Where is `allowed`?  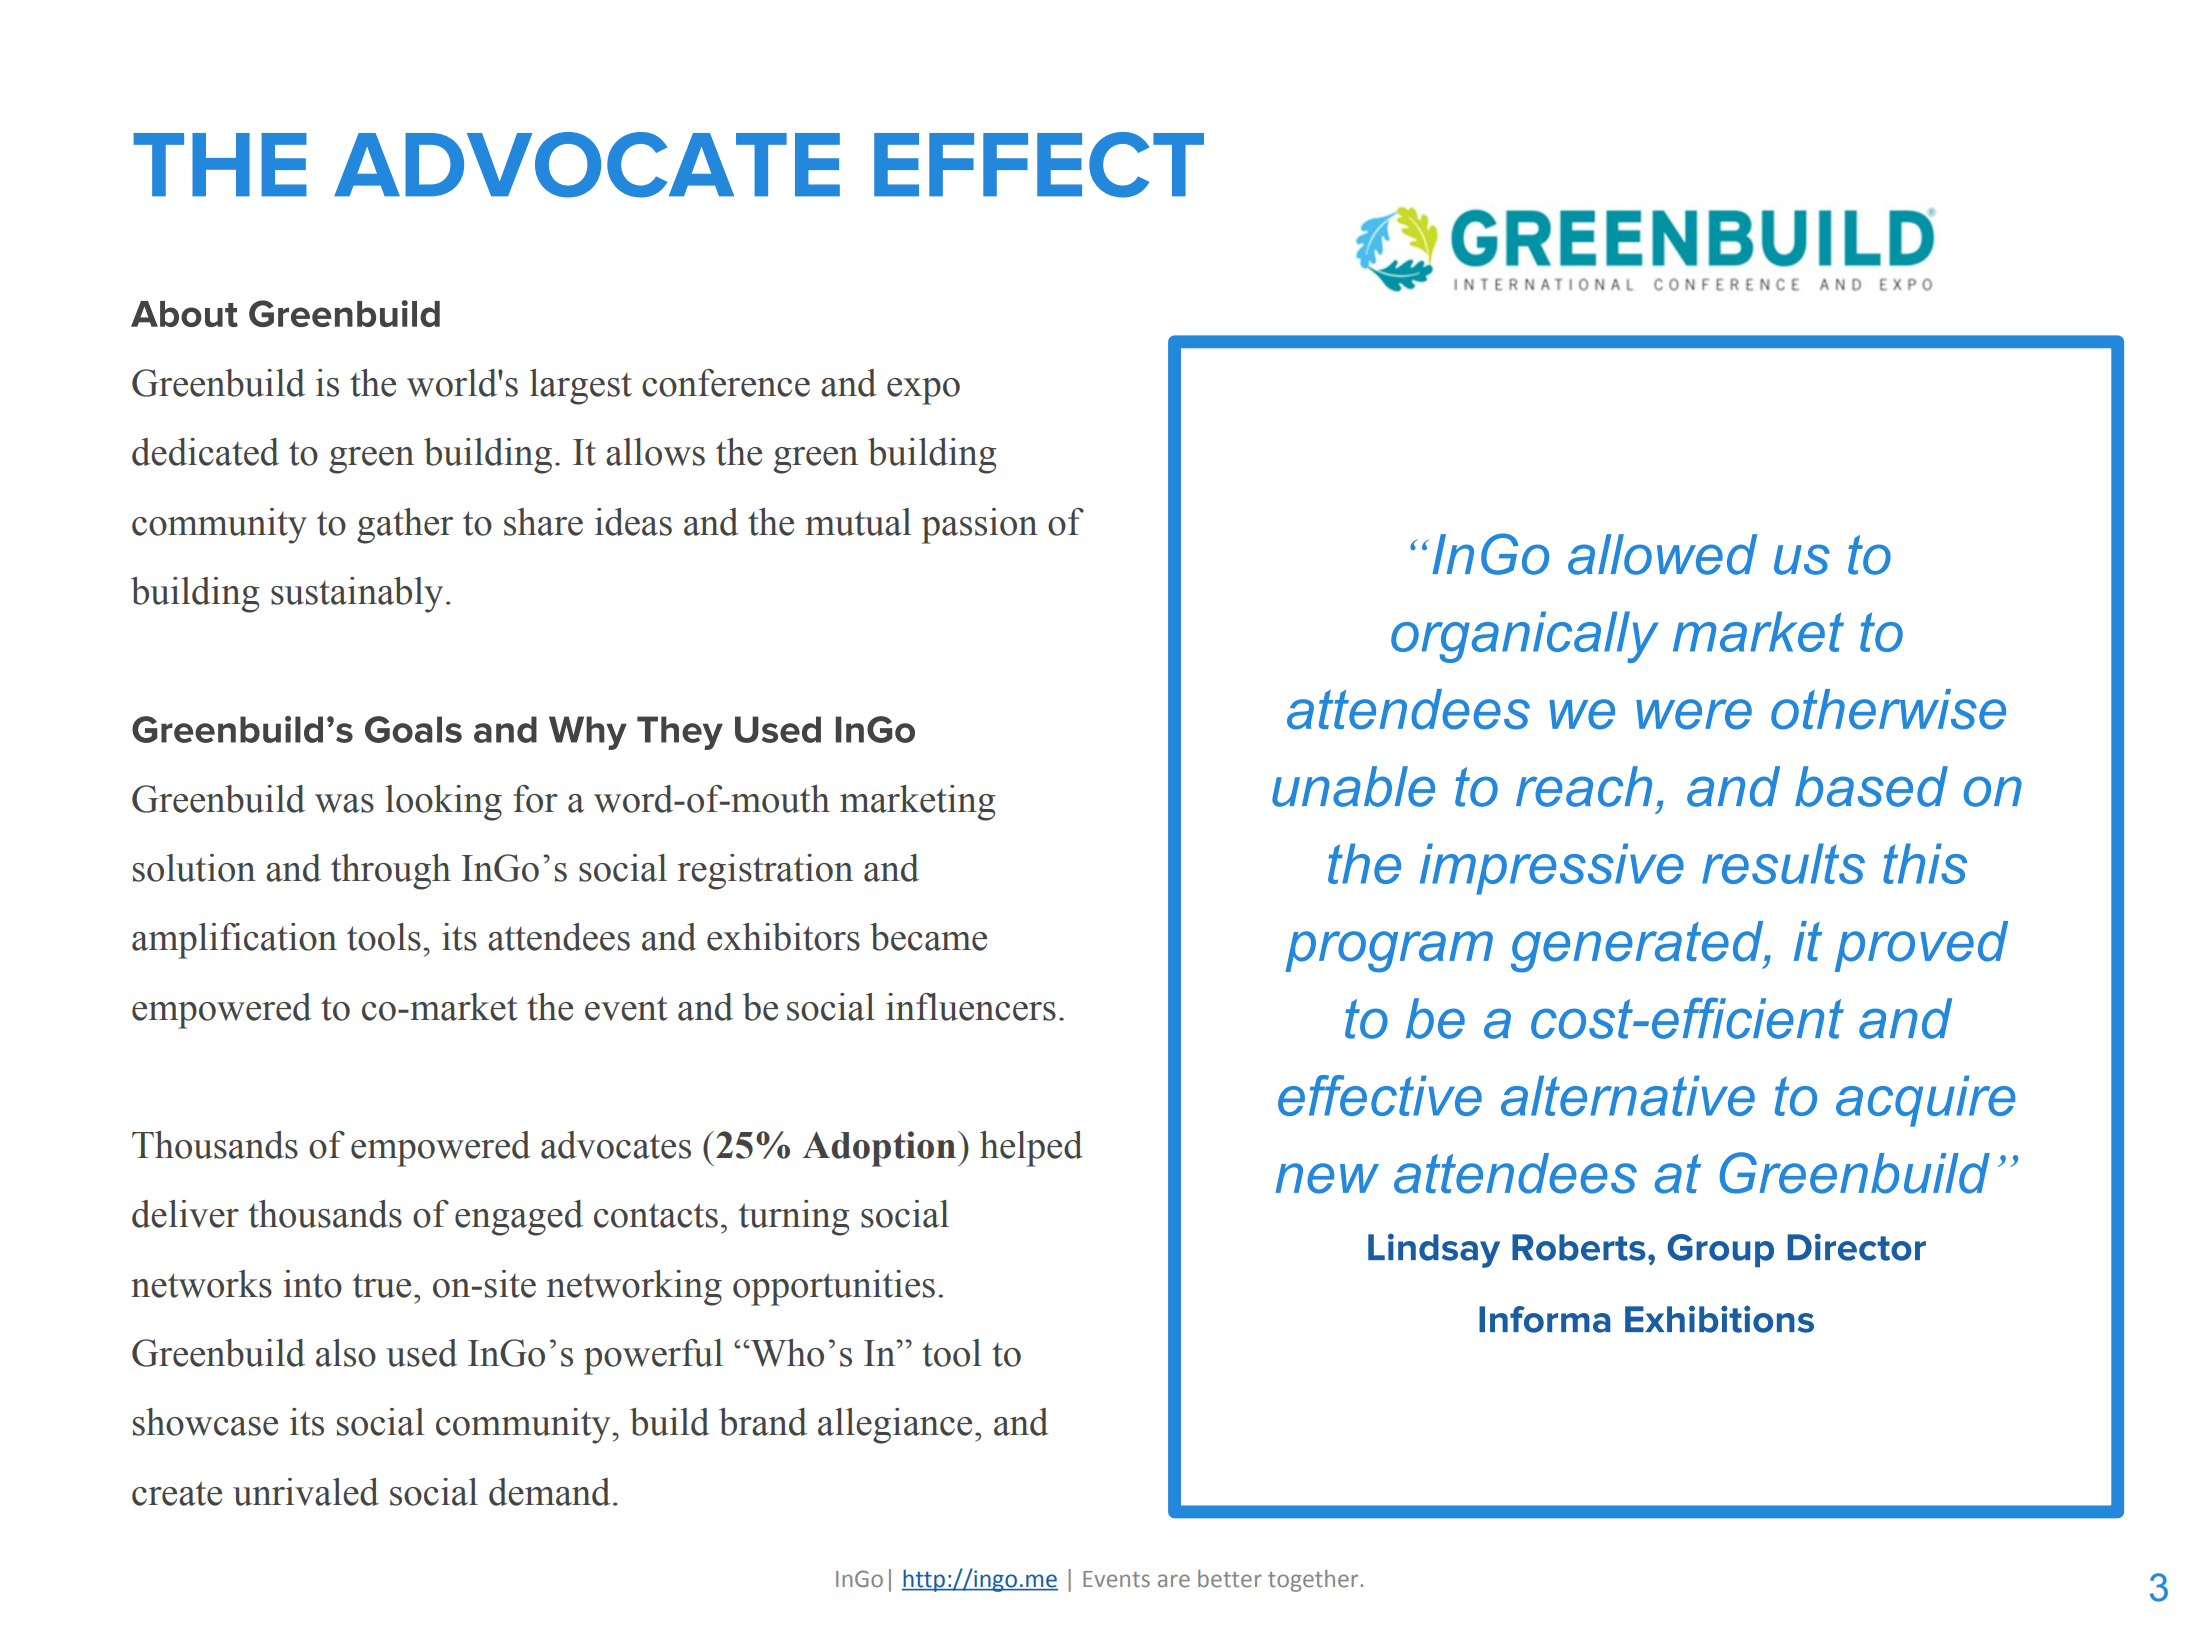 allowed is located at coordinates (1662, 554).
